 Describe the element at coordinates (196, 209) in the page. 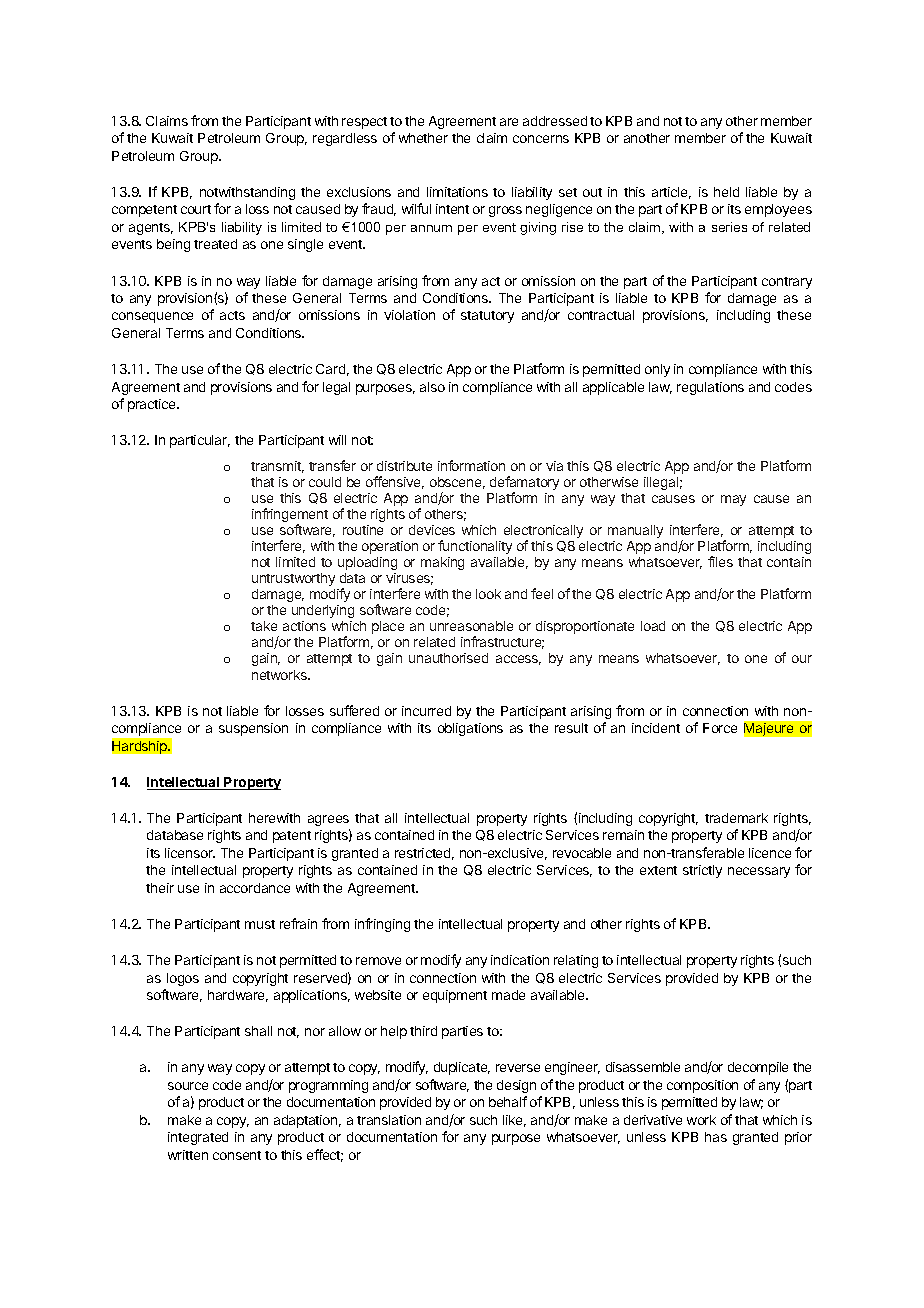

I see `court` at that location.
